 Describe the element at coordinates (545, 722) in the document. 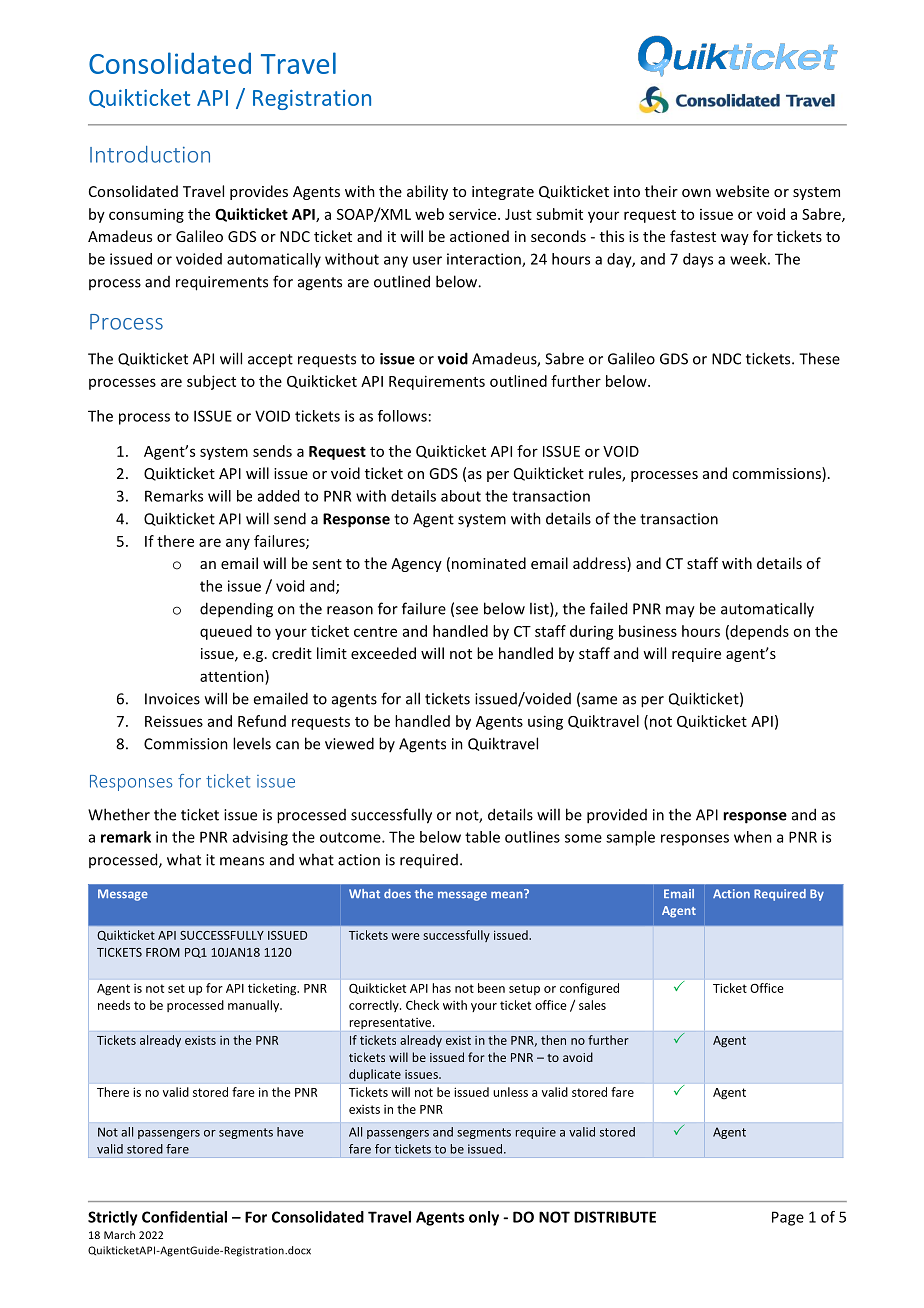

I see `using` at that location.
